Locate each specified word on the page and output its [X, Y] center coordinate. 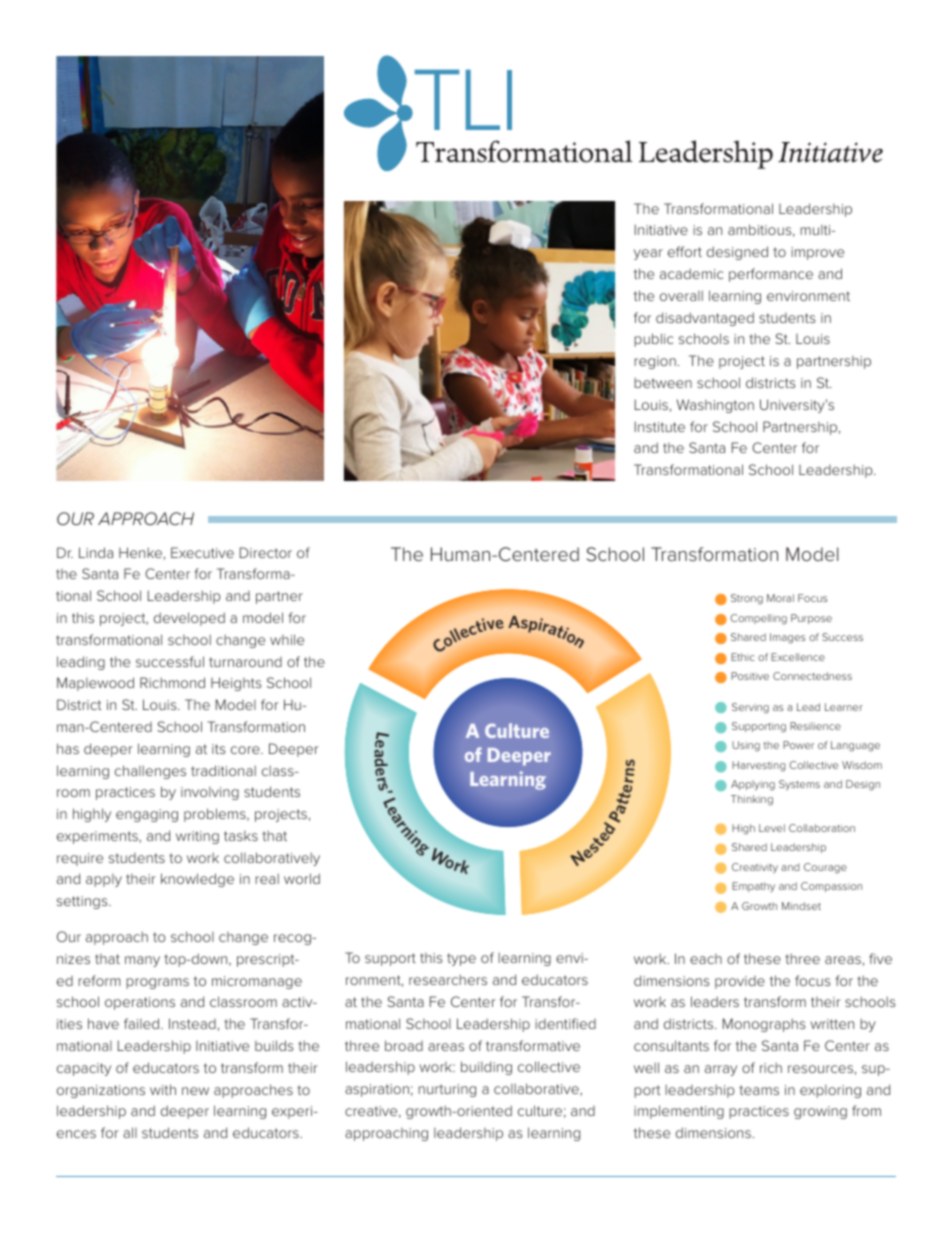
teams [759, 1090]
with [163, 1089]
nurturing [447, 1090]
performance [771, 275]
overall [681, 295]
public [653, 340]
